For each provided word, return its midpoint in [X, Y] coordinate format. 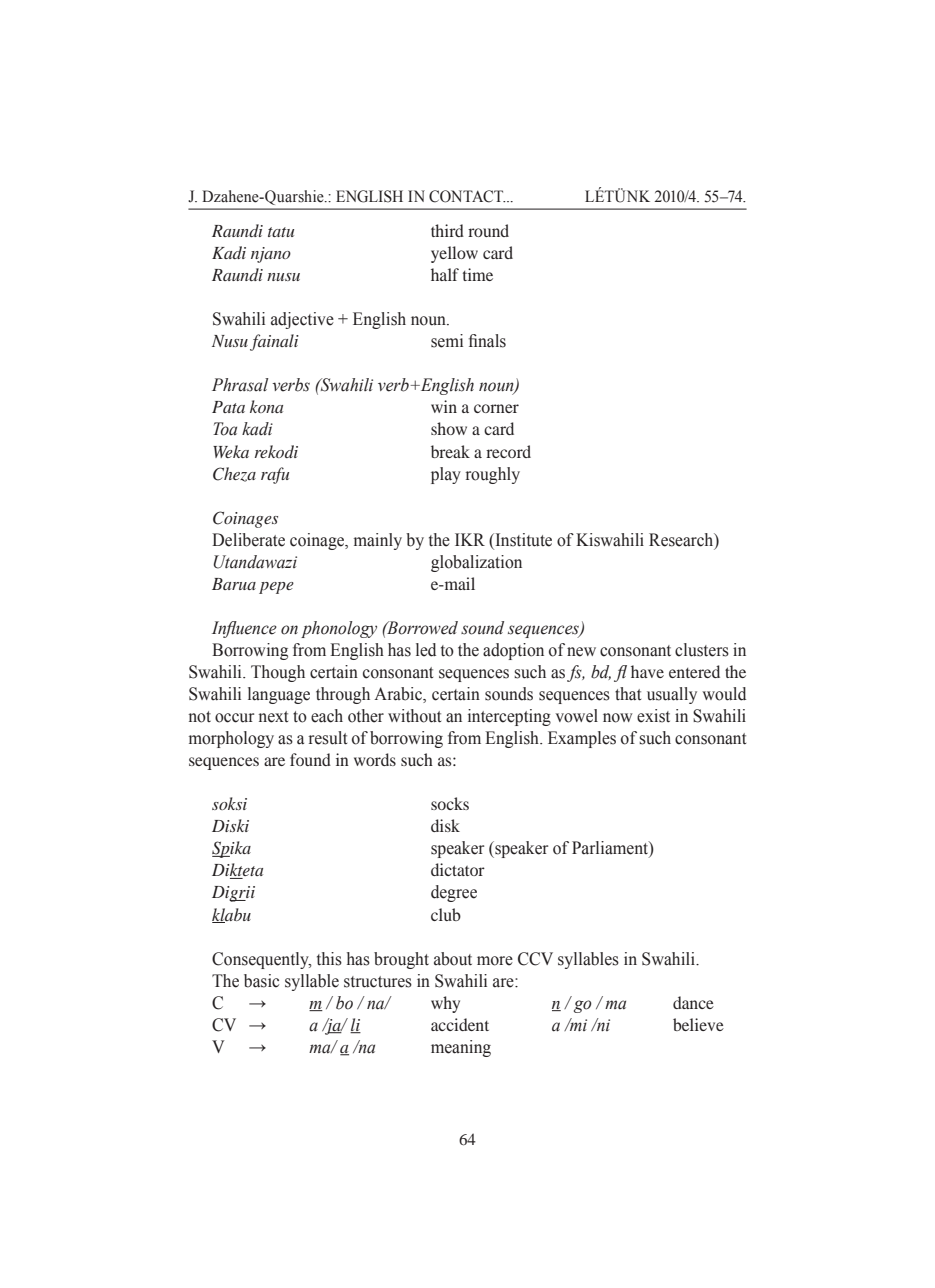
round [488, 230]
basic [261, 981]
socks [450, 803]
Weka [231, 451]
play [446, 475]
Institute [522, 540]
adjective [302, 320]
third [447, 230]
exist [653, 716]
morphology [231, 739]
